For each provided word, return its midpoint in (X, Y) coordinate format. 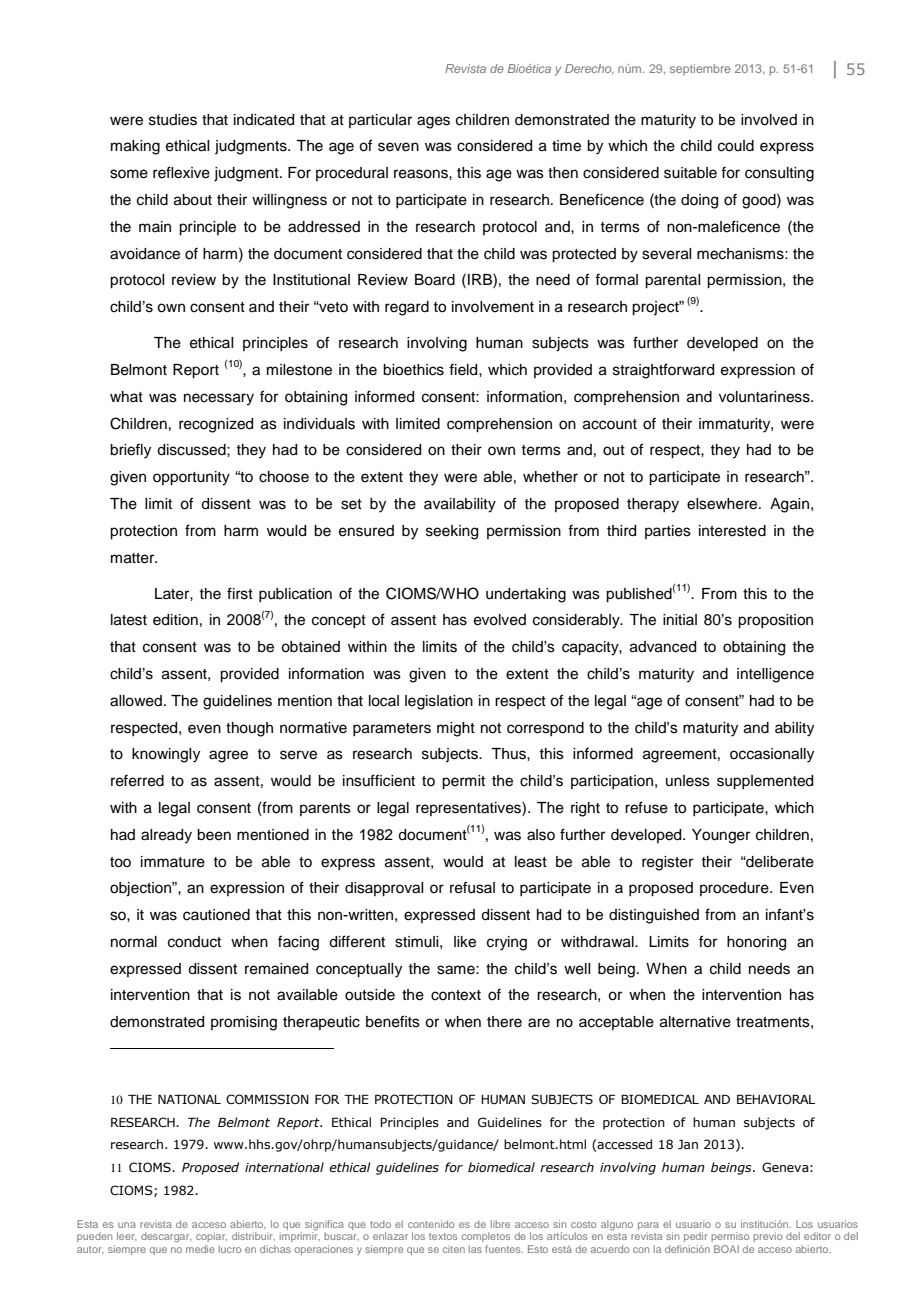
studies (173, 120)
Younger (721, 836)
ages (433, 122)
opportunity (191, 478)
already (166, 836)
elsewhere (723, 504)
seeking (452, 532)
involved (769, 120)
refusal (472, 887)
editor (817, 1236)
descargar (166, 1237)
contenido (431, 1224)
